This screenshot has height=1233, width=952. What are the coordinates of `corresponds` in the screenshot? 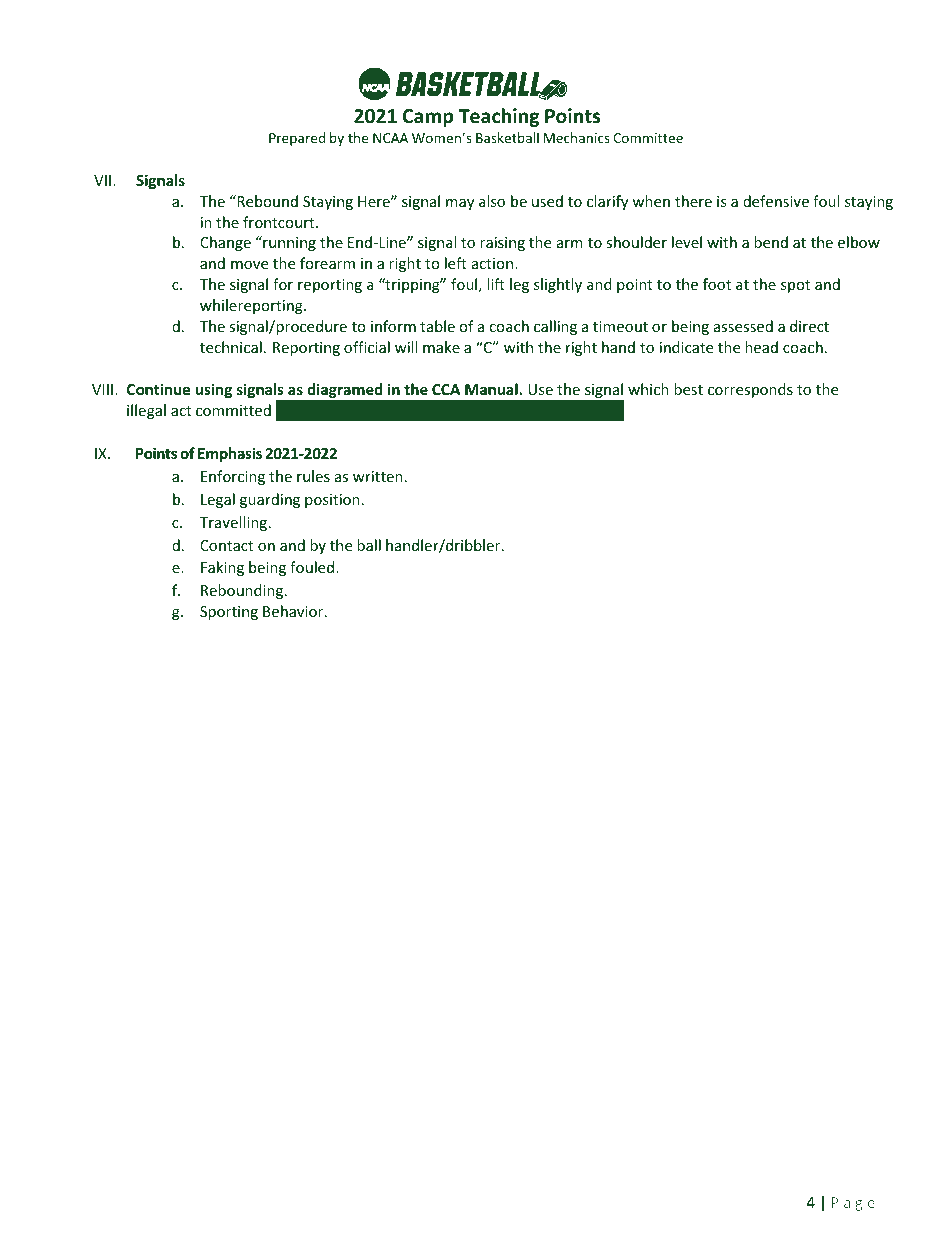 It's located at (750, 390).
